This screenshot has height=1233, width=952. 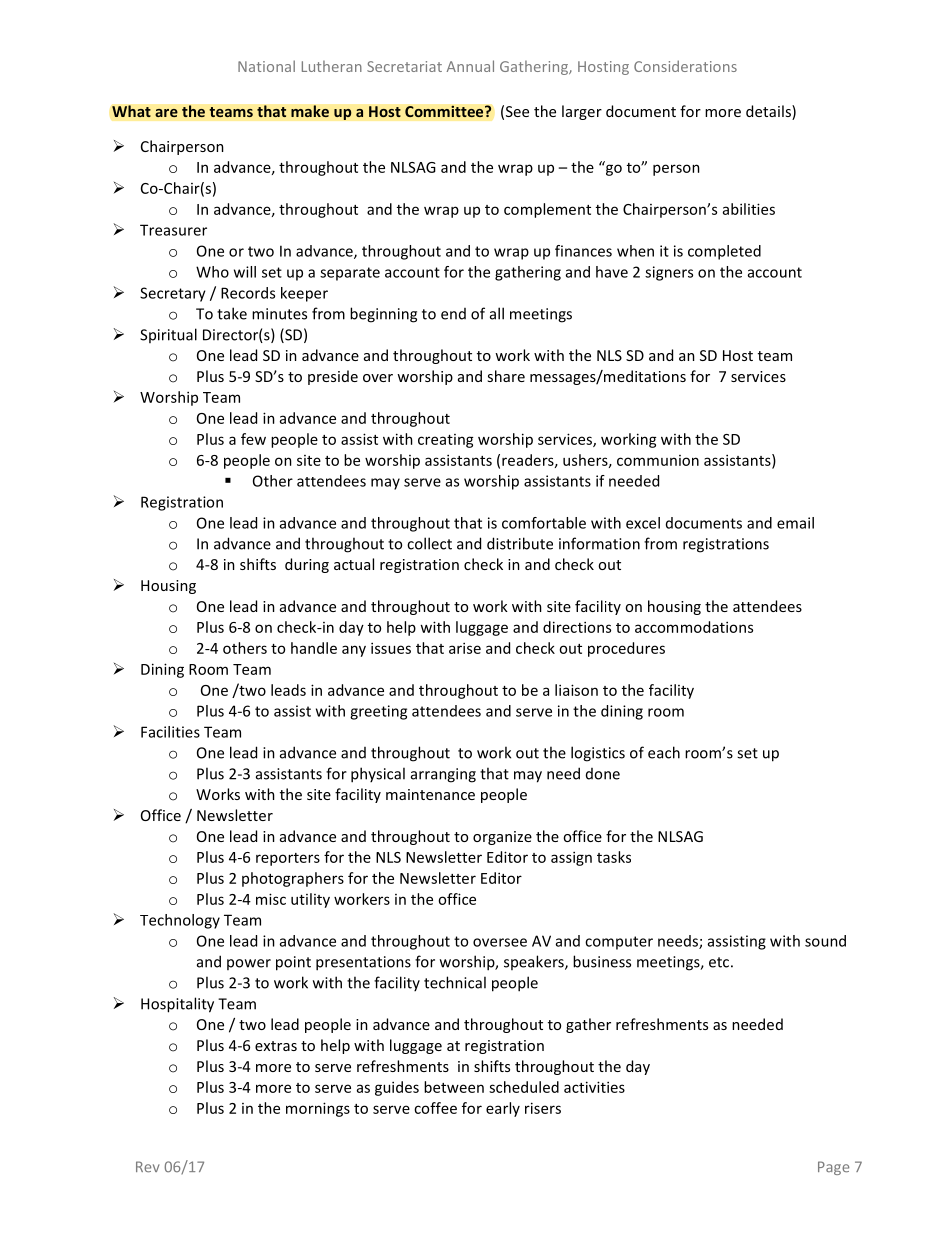 What do you see at coordinates (148, 1166) in the screenshot?
I see `Rev` at bounding box center [148, 1166].
